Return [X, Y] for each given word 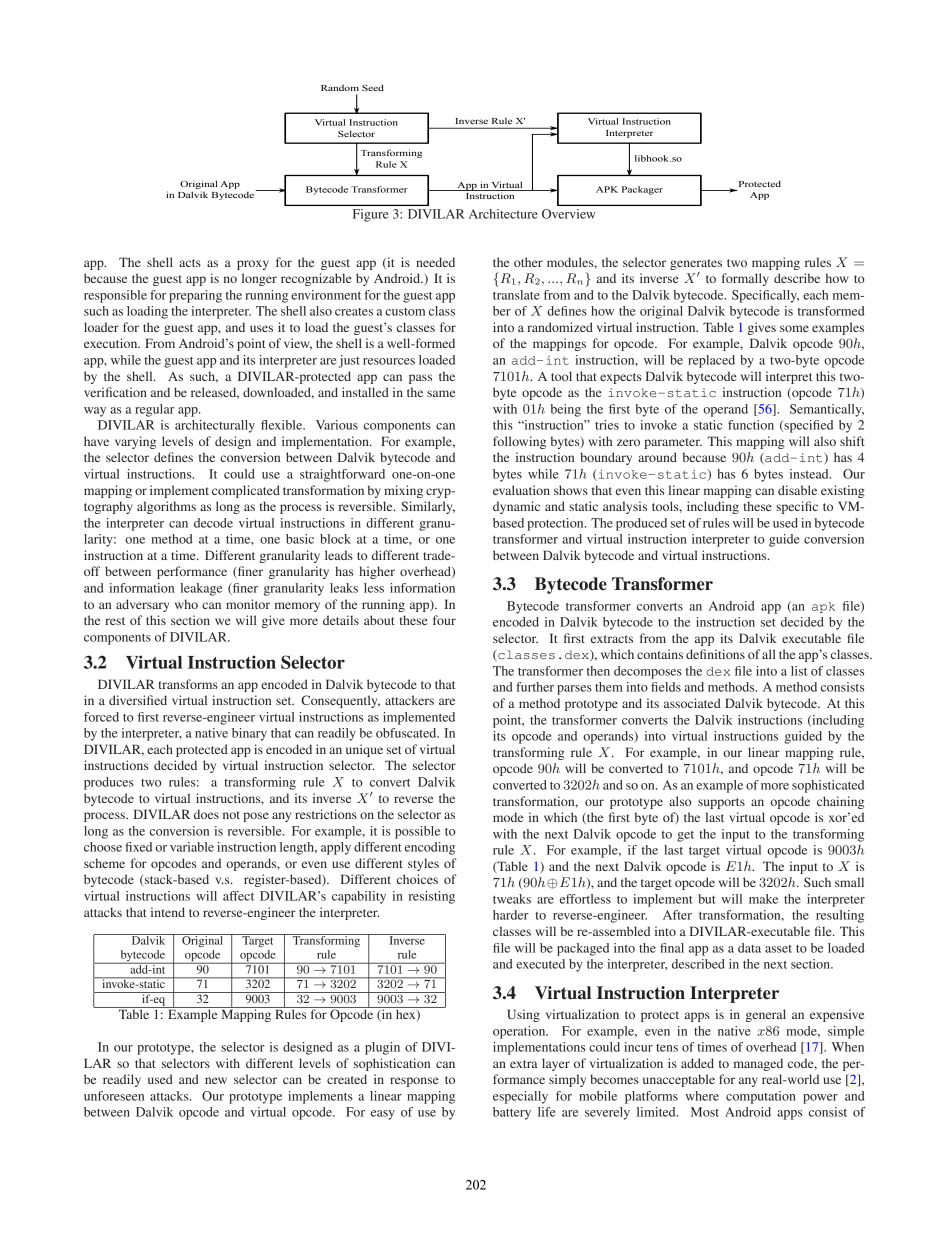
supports [721, 803]
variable [192, 847]
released [215, 393]
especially [520, 1097]
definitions [715, 654]
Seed [373, 87]
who [186, 604]
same [441, 393]
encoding [430, 848]
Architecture [503, 214]
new [216, 1080]
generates [696, 264]
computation [761, 1097]
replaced [711, 361]
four [444, 620]
